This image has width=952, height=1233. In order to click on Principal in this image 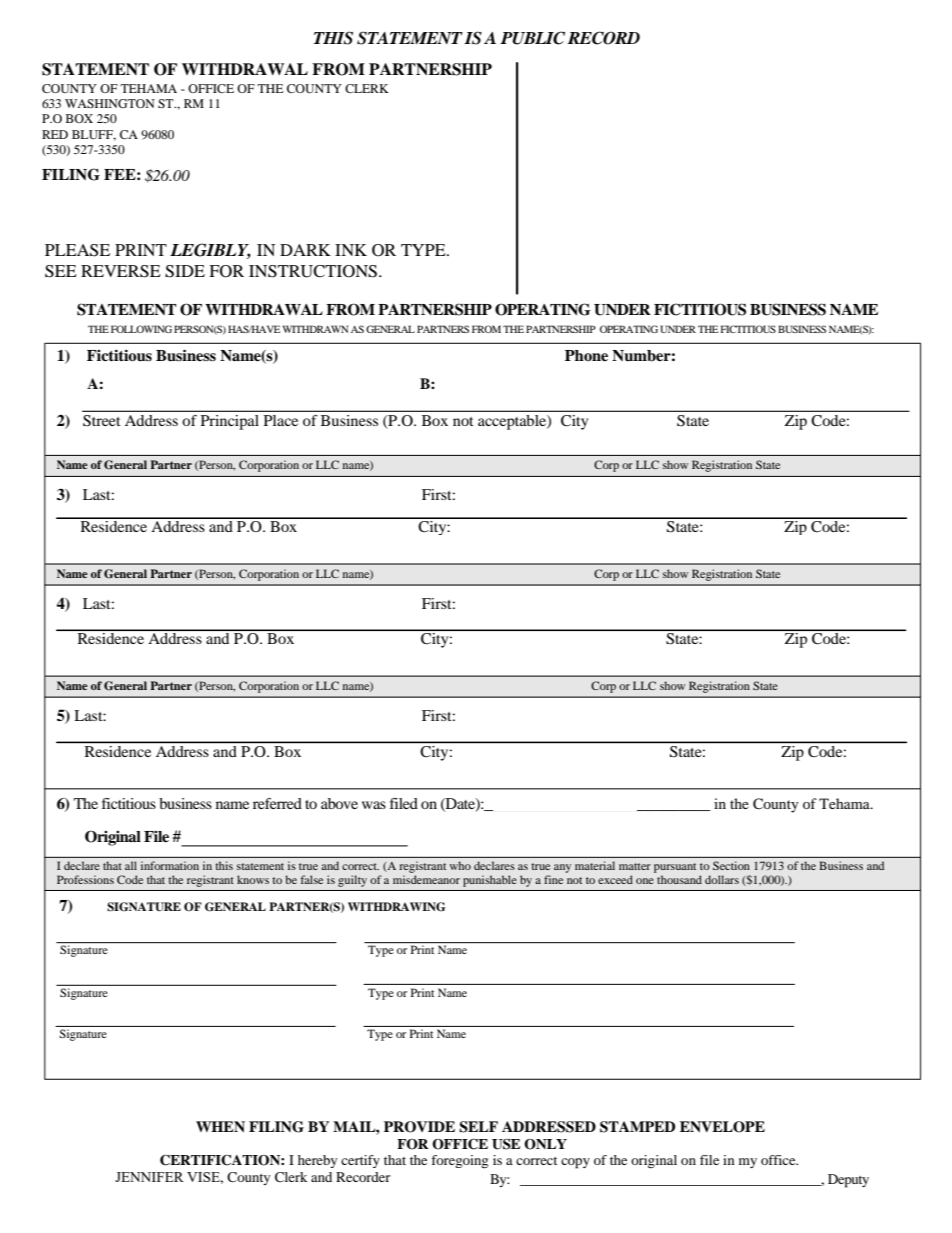, I will do `click(230, 422)`.
